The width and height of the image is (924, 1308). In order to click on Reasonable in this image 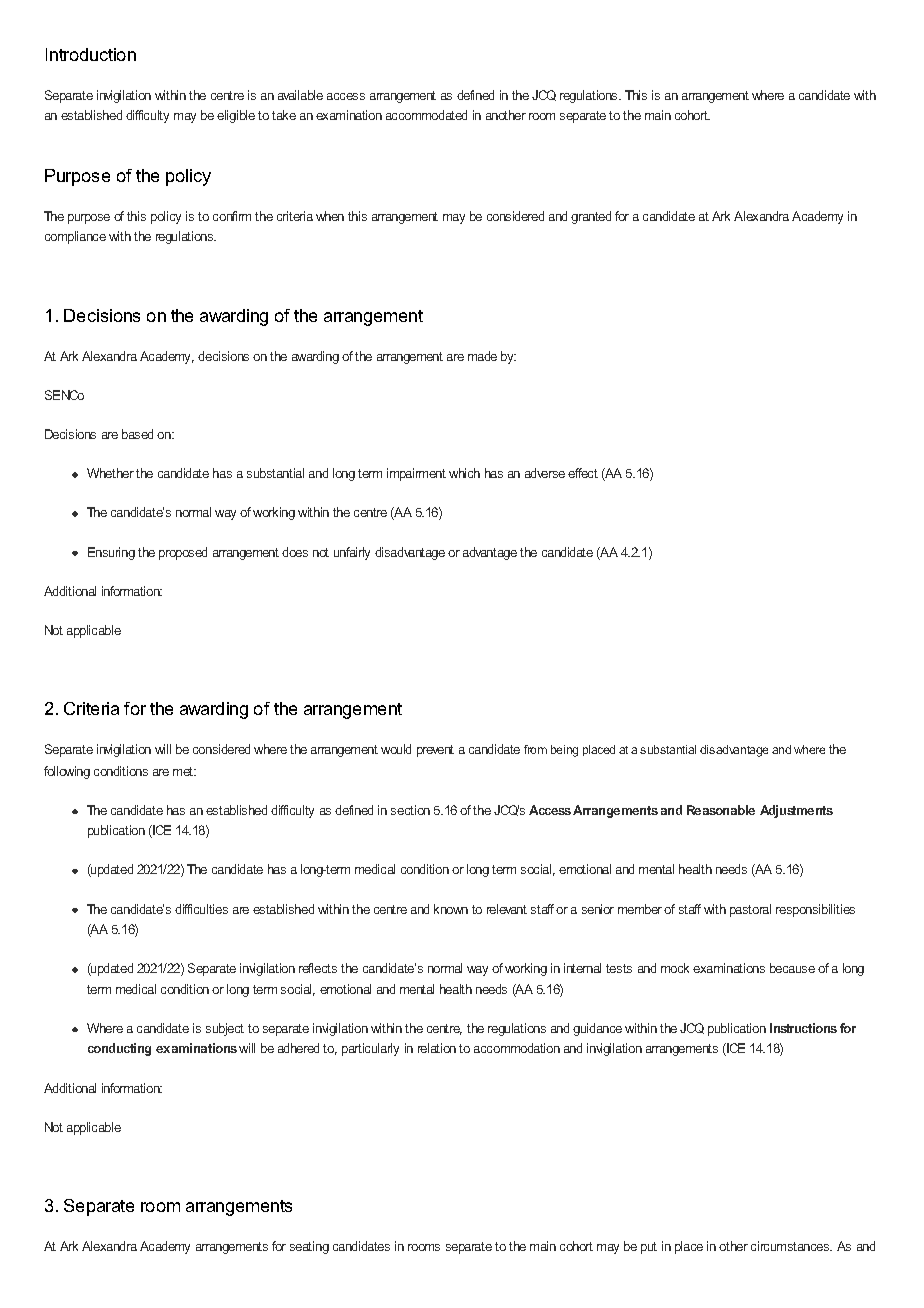, I will do `click(721, 810)`.
